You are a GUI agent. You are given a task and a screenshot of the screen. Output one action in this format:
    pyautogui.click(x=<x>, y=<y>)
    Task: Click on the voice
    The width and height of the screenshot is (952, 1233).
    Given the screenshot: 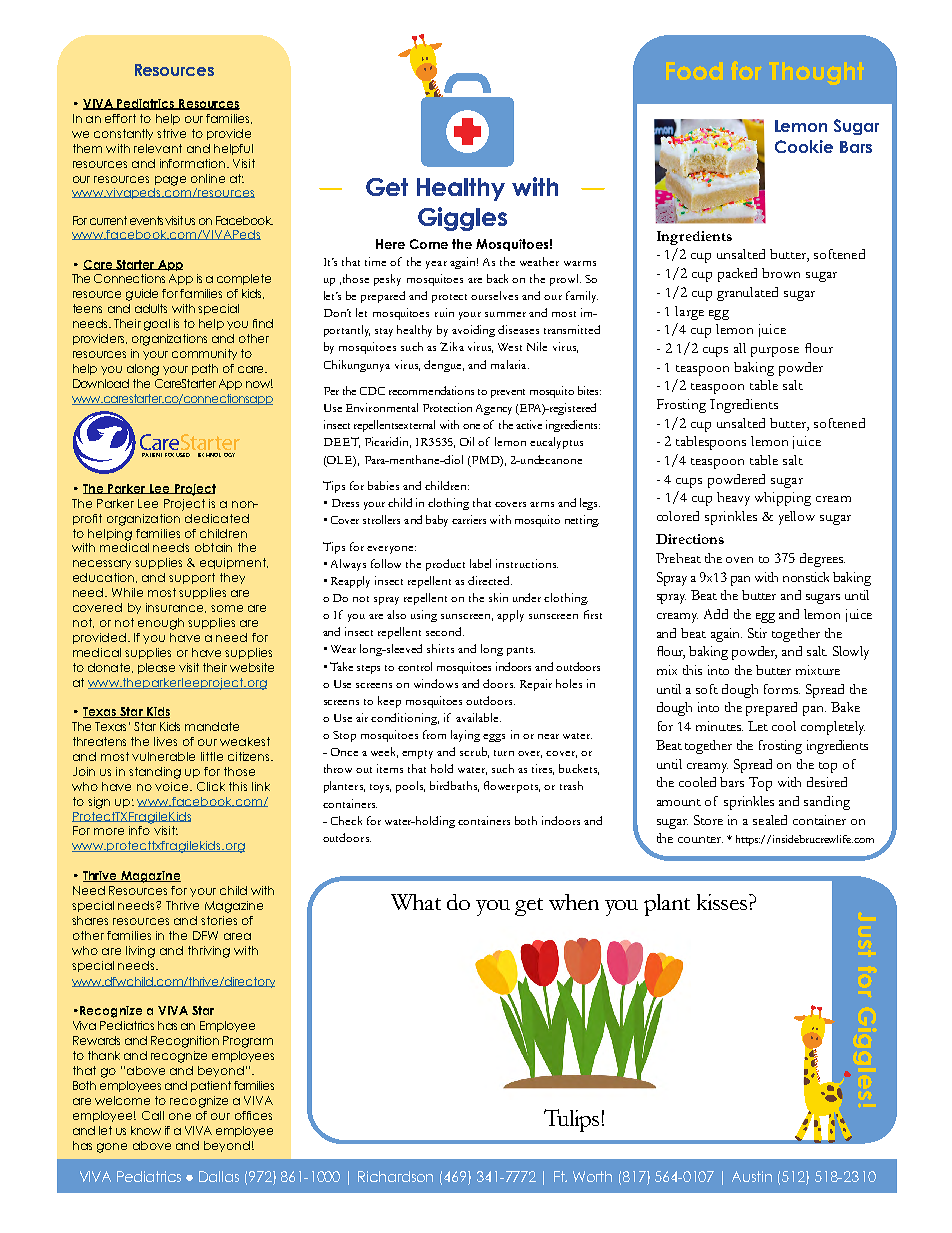 What is the action you would take?
    pyautogui.click(x=173, y=786)
